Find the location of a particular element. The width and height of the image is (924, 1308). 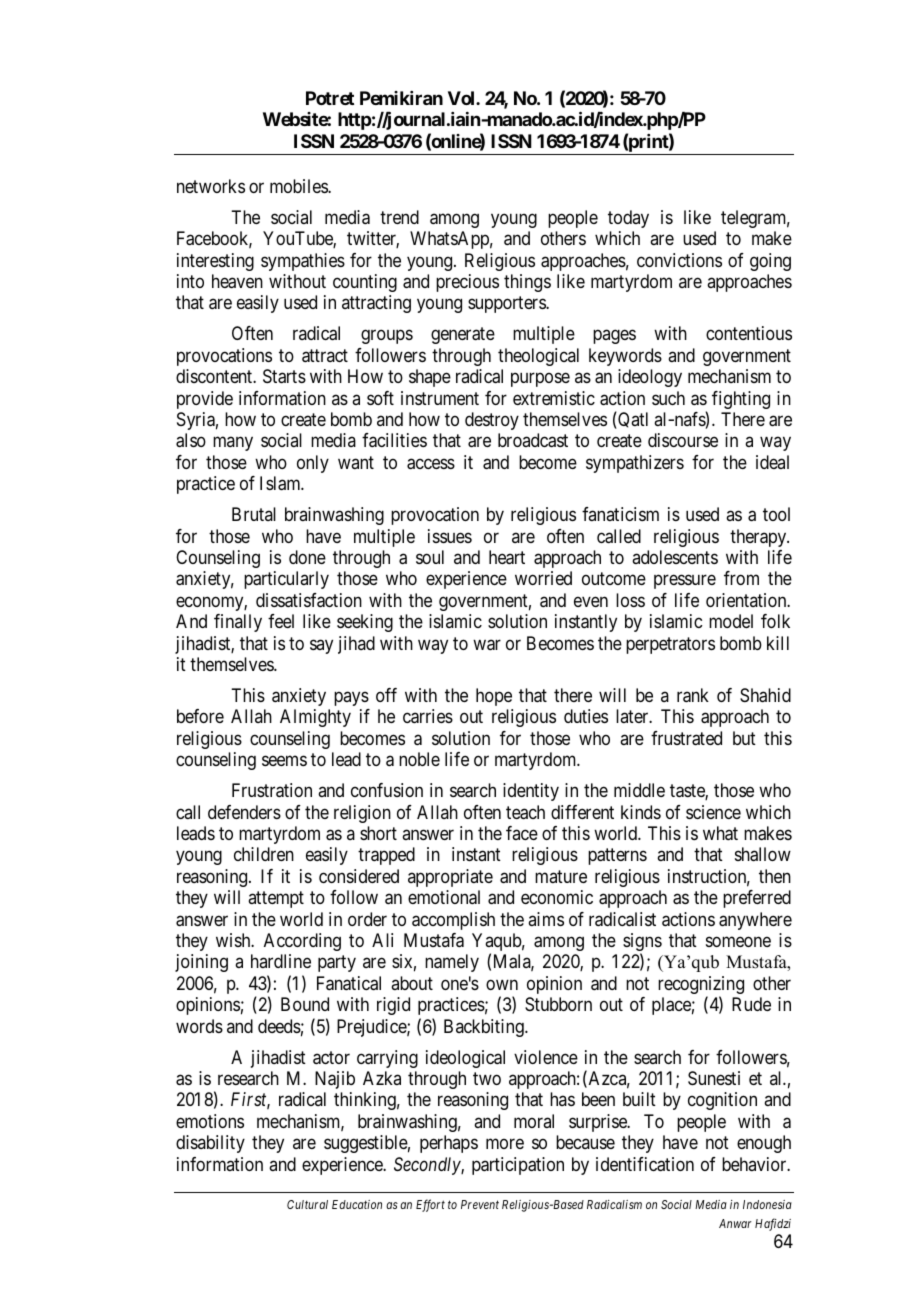

finally is located at coordinates (238, 623).
